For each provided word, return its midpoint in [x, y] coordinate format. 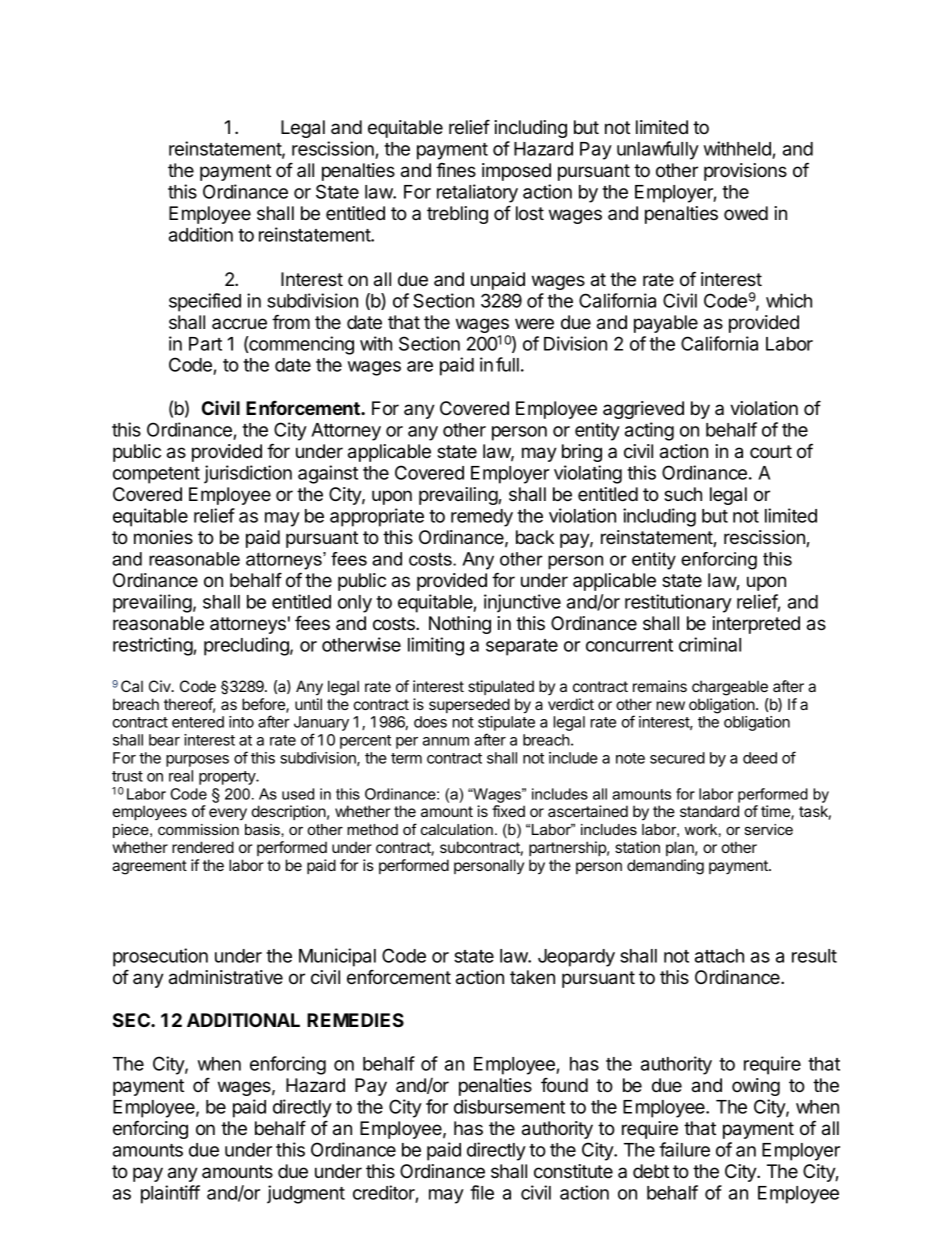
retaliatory [477, 193]
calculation [457, 829]
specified [205, 302]
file [482, 1192]
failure [684, 1149]
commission [198, 829]
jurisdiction [248, 474]
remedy [482, 518]
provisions [745, 172]
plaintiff [170, 1194]
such [683, 494]
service [769, 829]
